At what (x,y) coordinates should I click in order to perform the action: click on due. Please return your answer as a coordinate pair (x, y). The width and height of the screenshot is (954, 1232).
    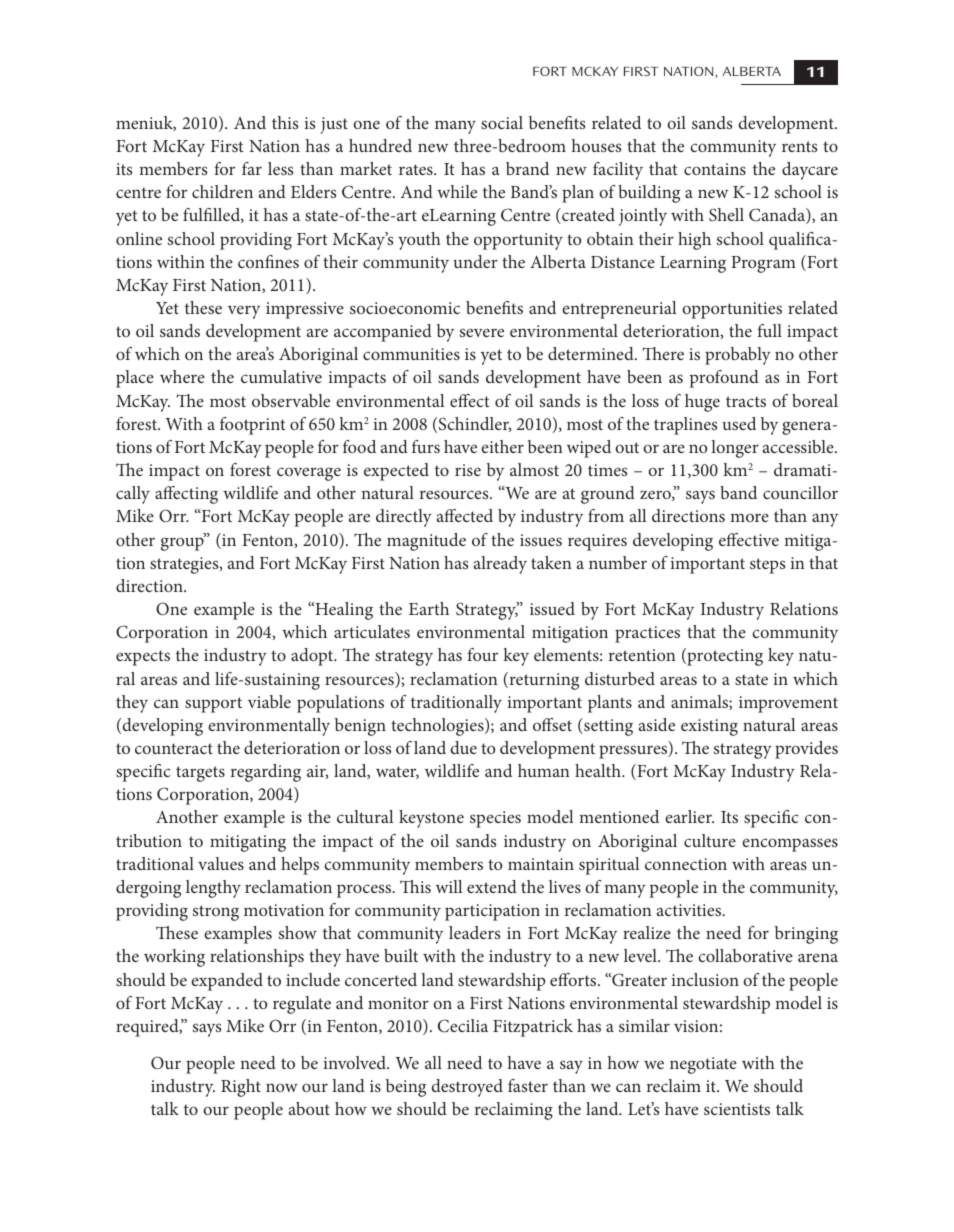
    Looking at the image, I should click on (463, 747).
